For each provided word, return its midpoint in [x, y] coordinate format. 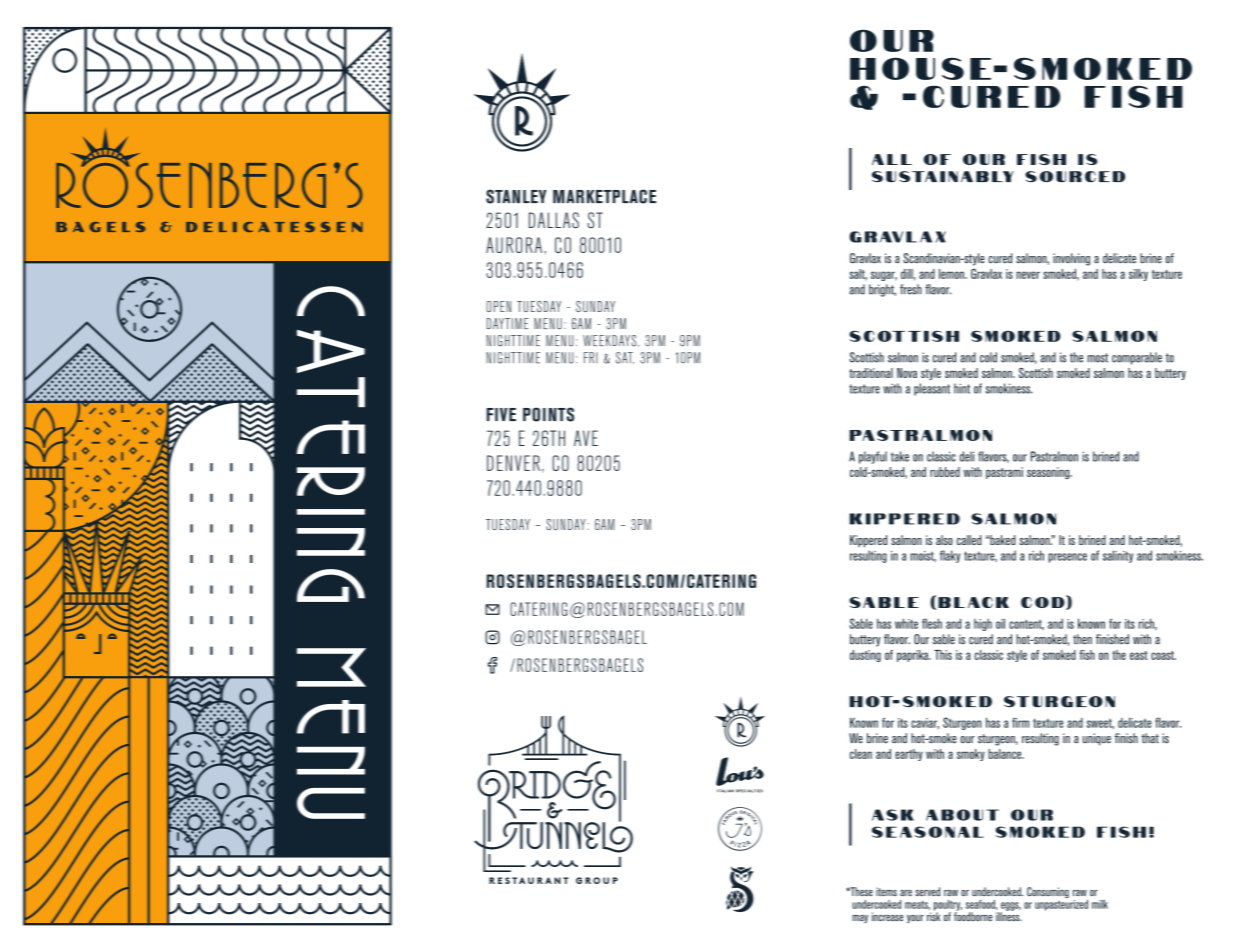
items [886, 891]
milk [1100, 904]
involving [1071, 259]
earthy [909, 755]
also [944, 540]
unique [1097, 739]
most [1097, 358]
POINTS [548, 414]
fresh [911, 289]
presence [1067, 558]
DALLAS [554, 220]
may [860, 919]
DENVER [513, 463]
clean [861, 754]
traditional [871, 373]
